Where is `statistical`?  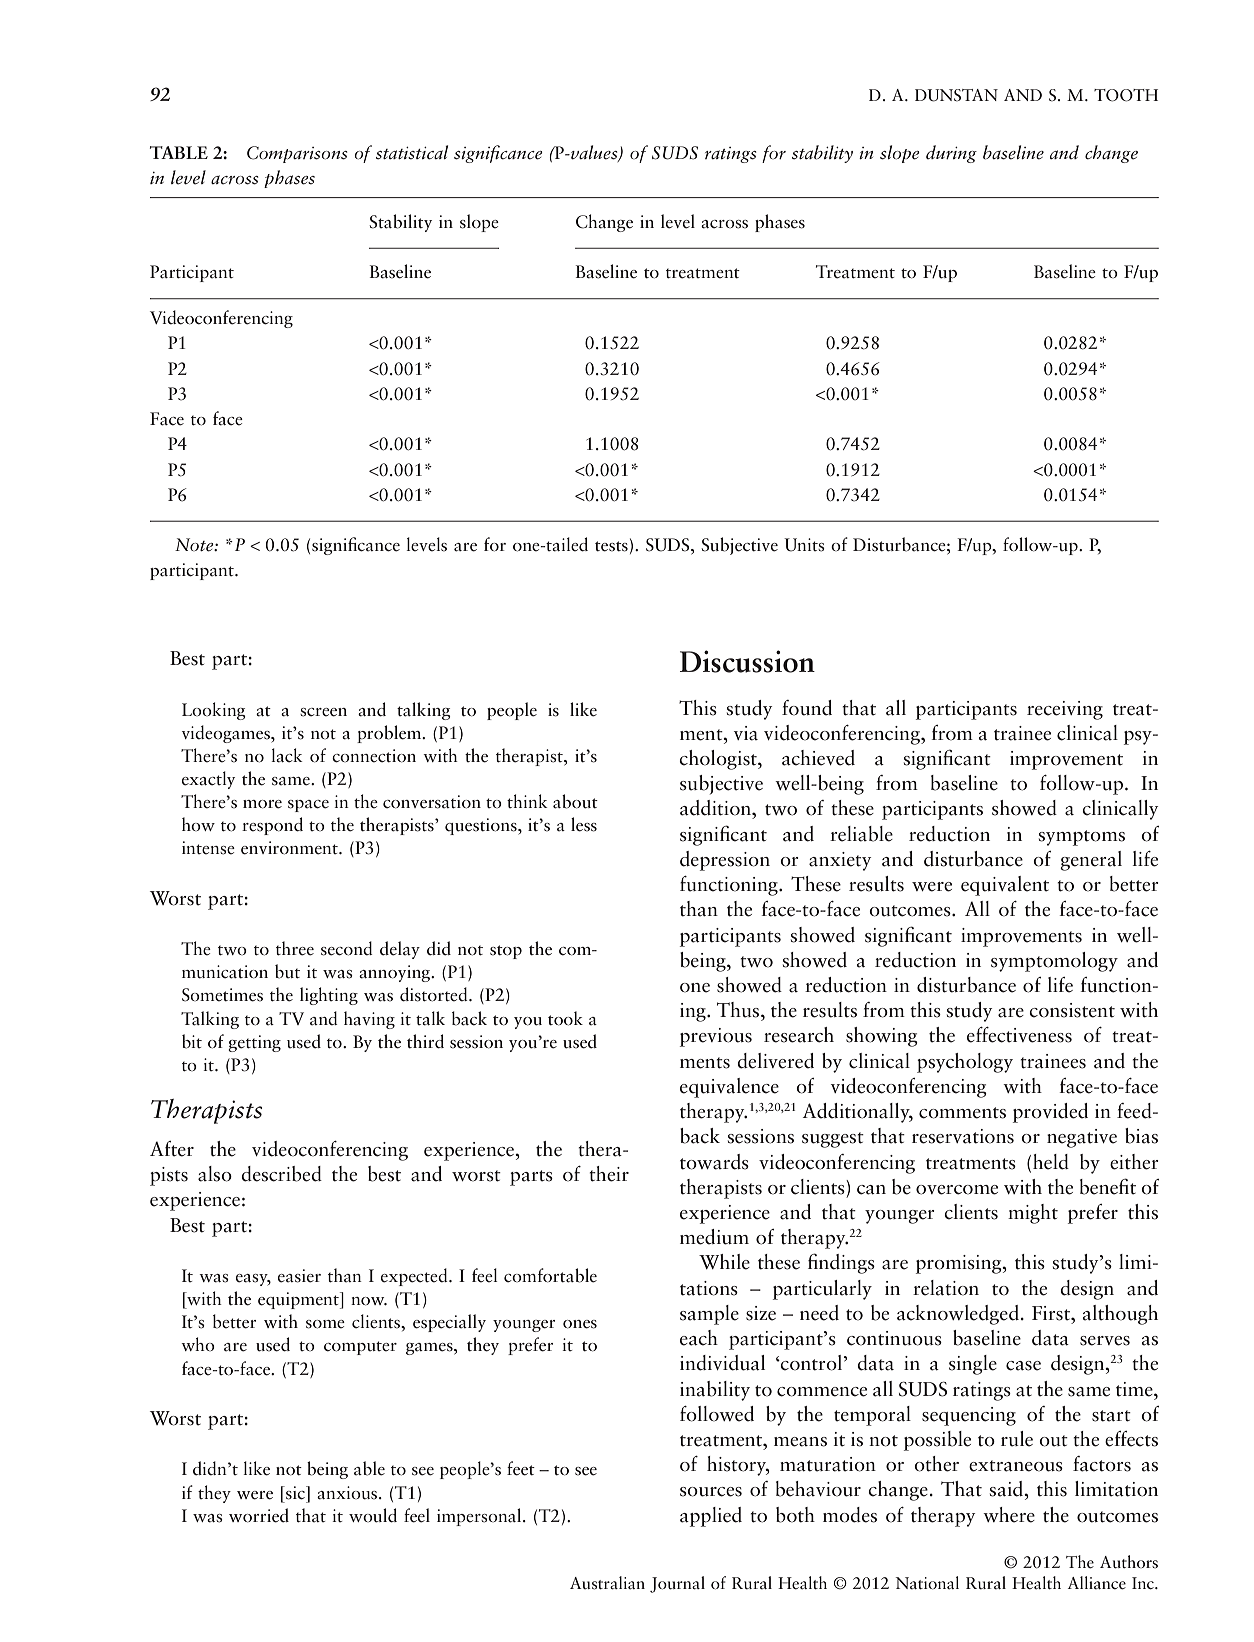 statistical is located at coordinates (412, 152).
